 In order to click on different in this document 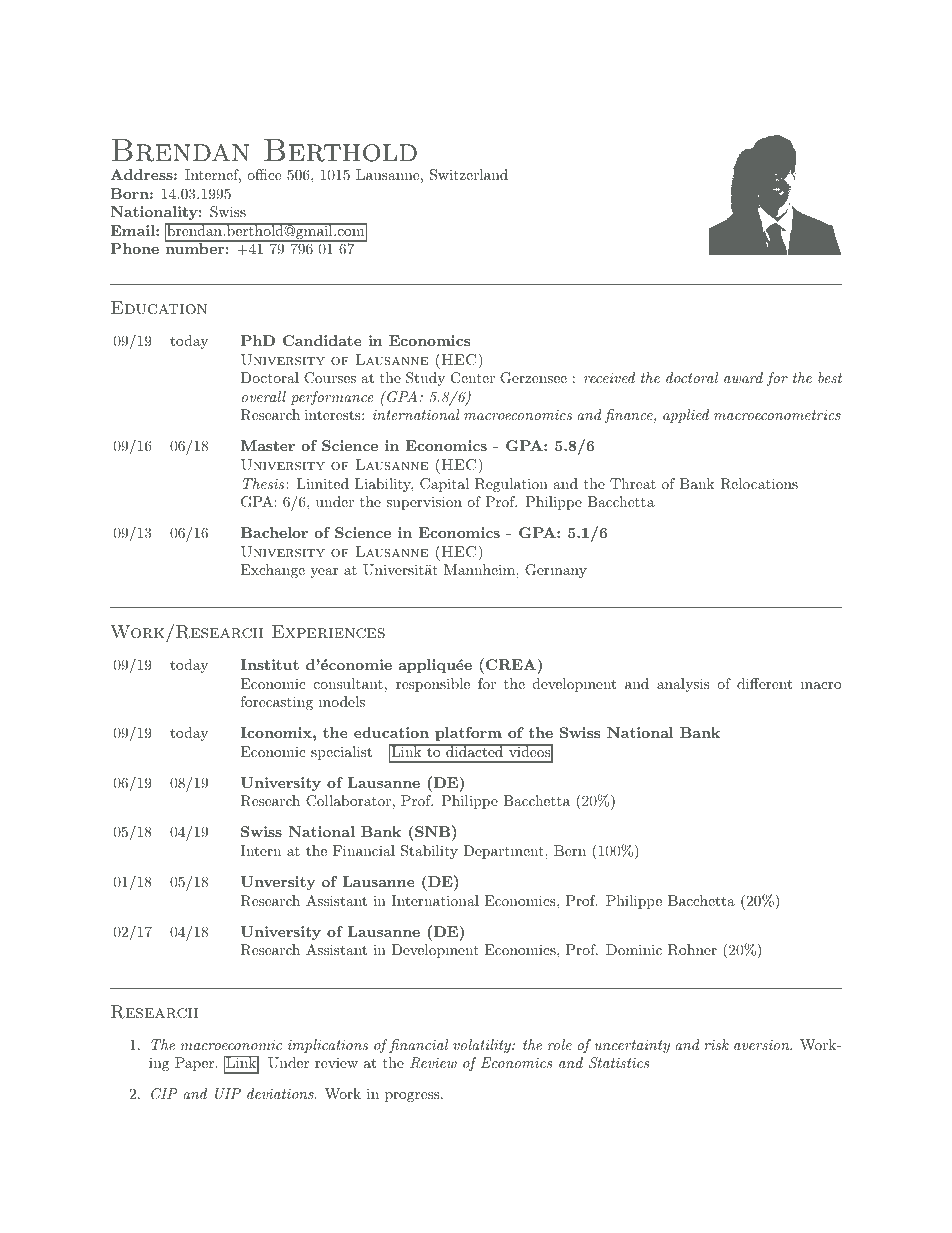, I will do `click(764, 683)`.
